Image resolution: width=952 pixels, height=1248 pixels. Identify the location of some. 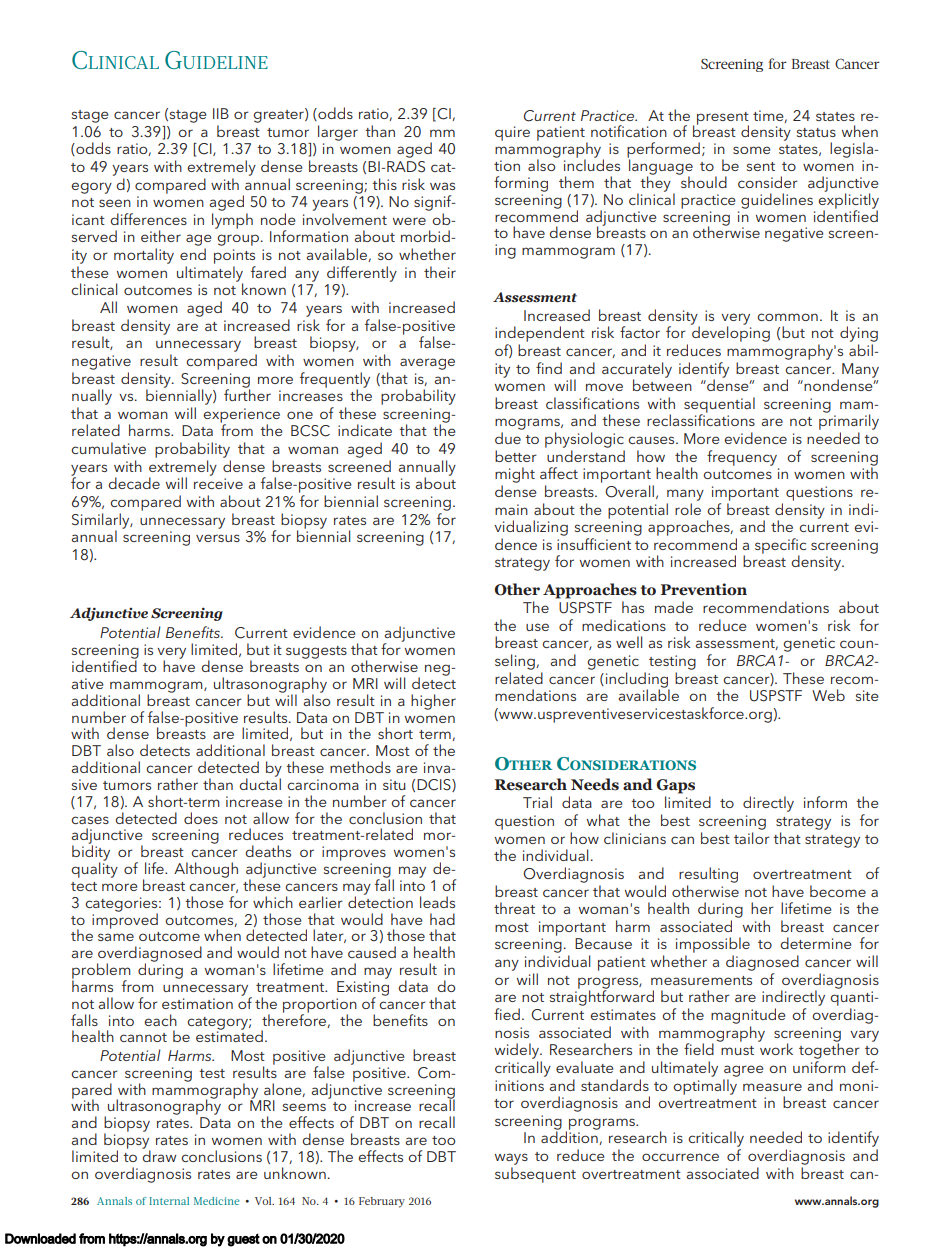
(752, 150).
